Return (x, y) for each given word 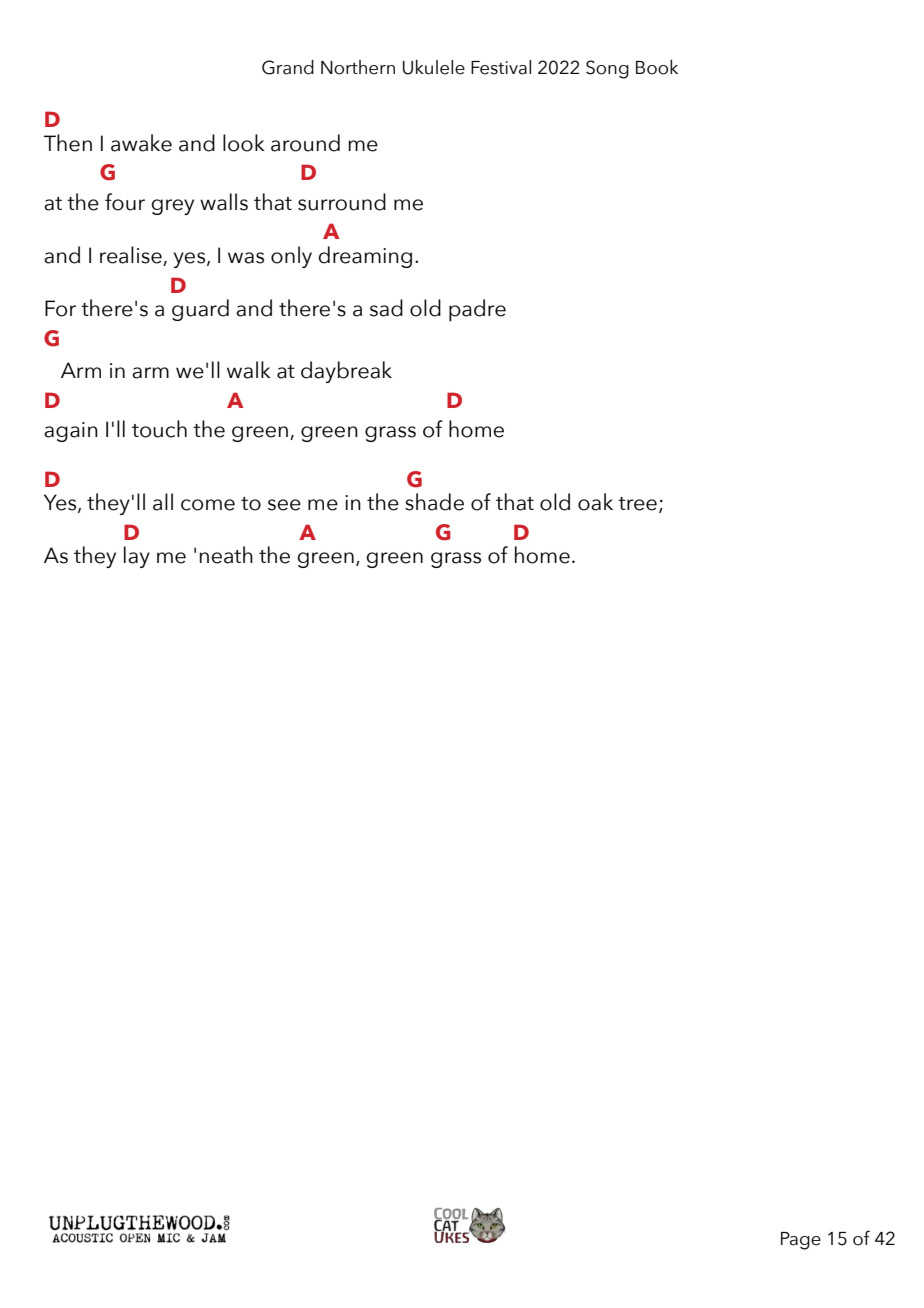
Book (657, 67)
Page (801, 1241)
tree (637, 504)
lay (137, 557)
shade (434, 502)
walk (249, 370)
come (208, 505)
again (71, 432)
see (284, 505)
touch (159, 429)
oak (595, 502)
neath (226, 555)
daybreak (346, 372)
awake (141, 143)
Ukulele (434, 67)
